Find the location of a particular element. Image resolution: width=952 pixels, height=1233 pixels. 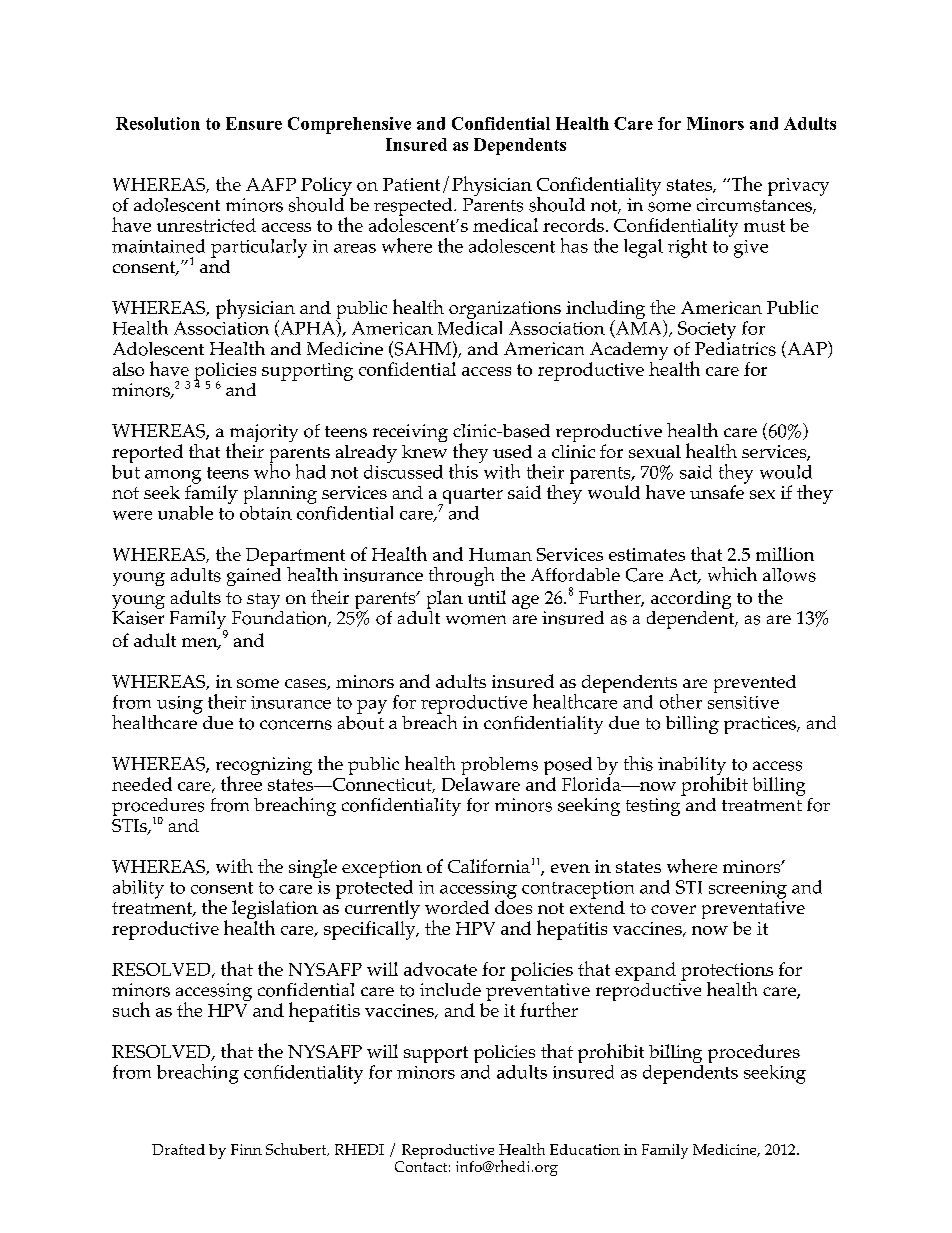

Ensure is located at coordinates (254, 123).
